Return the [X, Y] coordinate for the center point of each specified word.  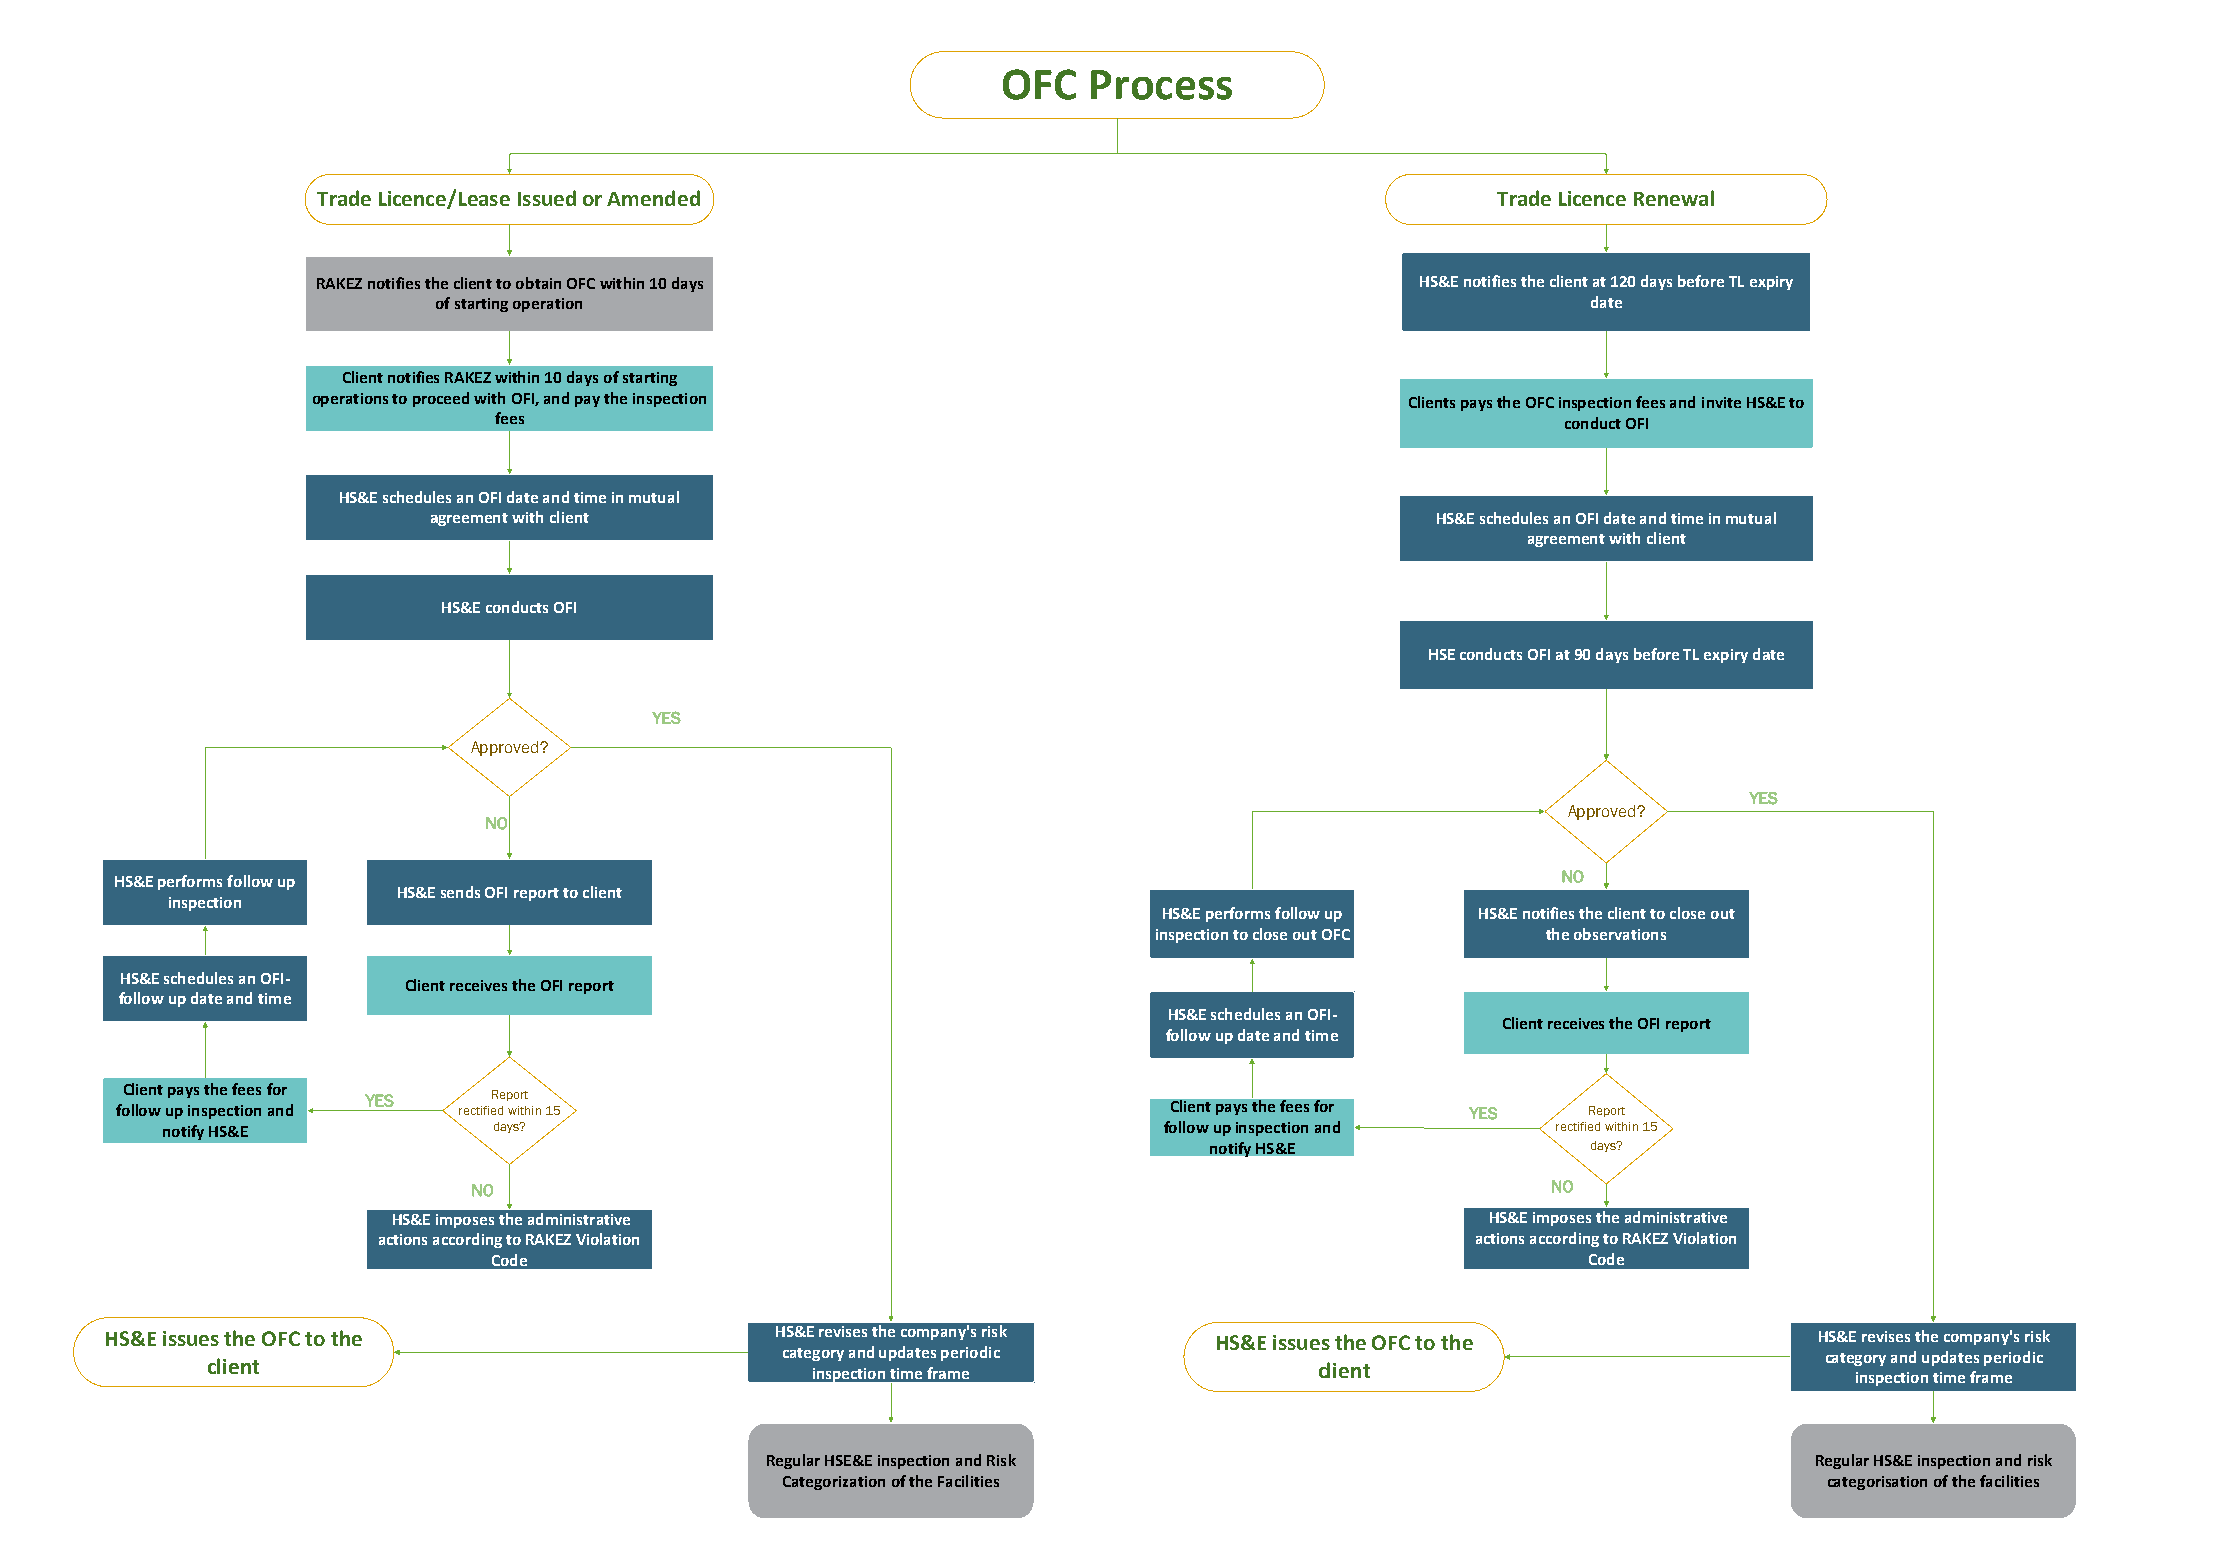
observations [1620, 934]
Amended [653, 198]
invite [1721, 402]
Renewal [1674, 198]
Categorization [834, 1483]
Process [1161, 85]
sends [460, 892]
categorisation [1877, 1483]
